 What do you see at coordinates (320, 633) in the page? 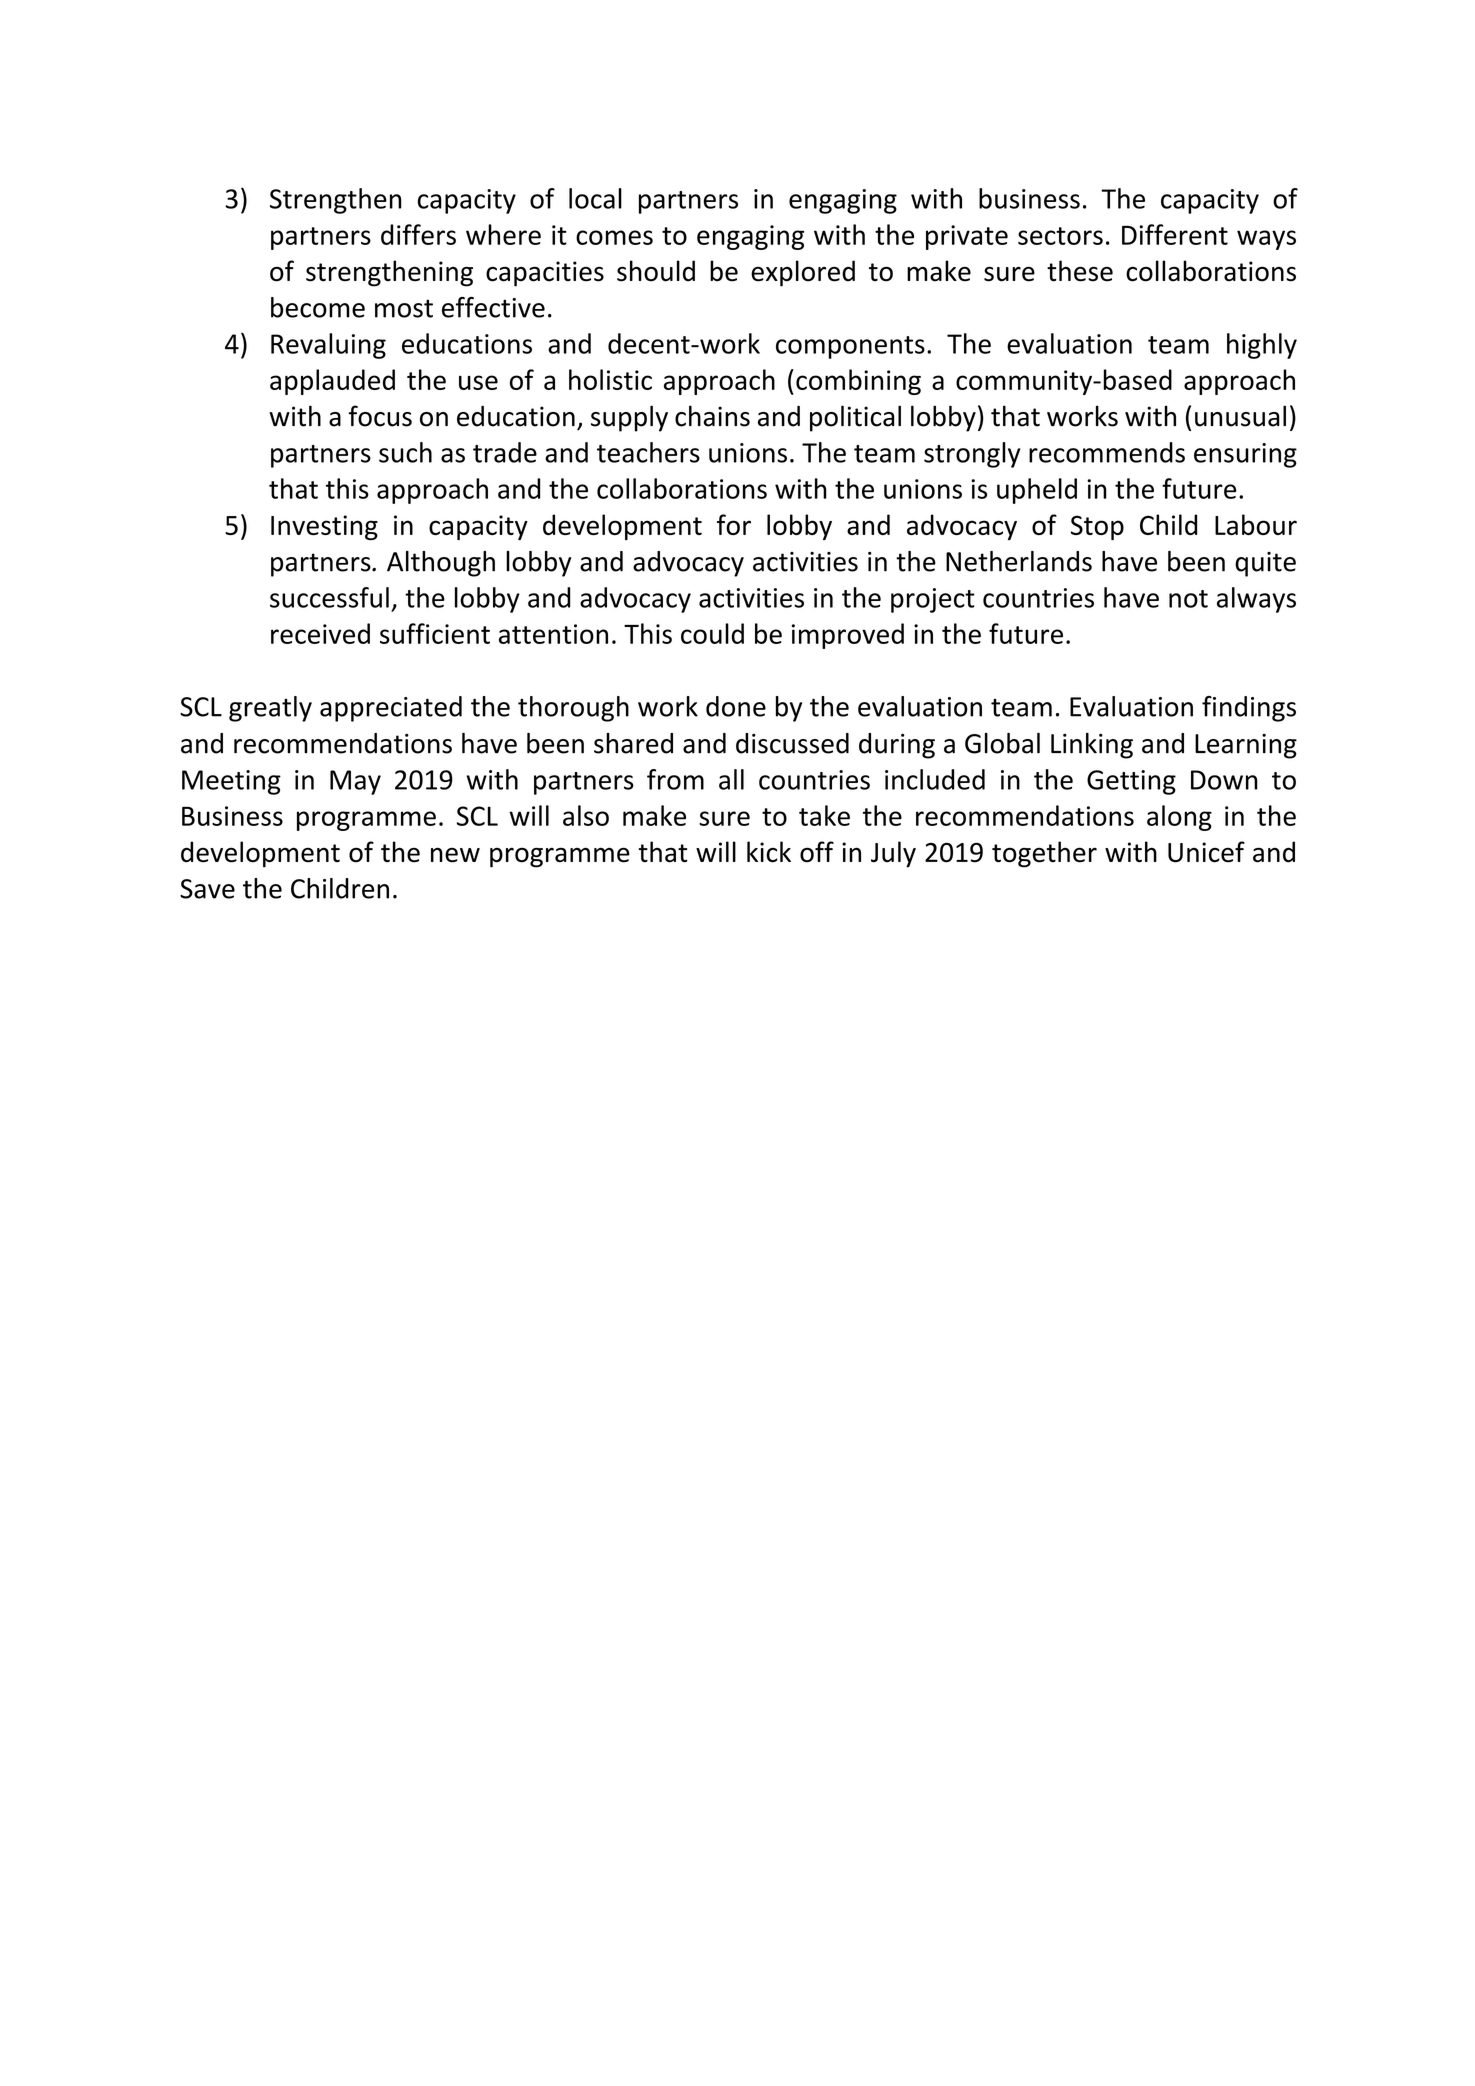
I see `received` at bounding box center [320, 633].
